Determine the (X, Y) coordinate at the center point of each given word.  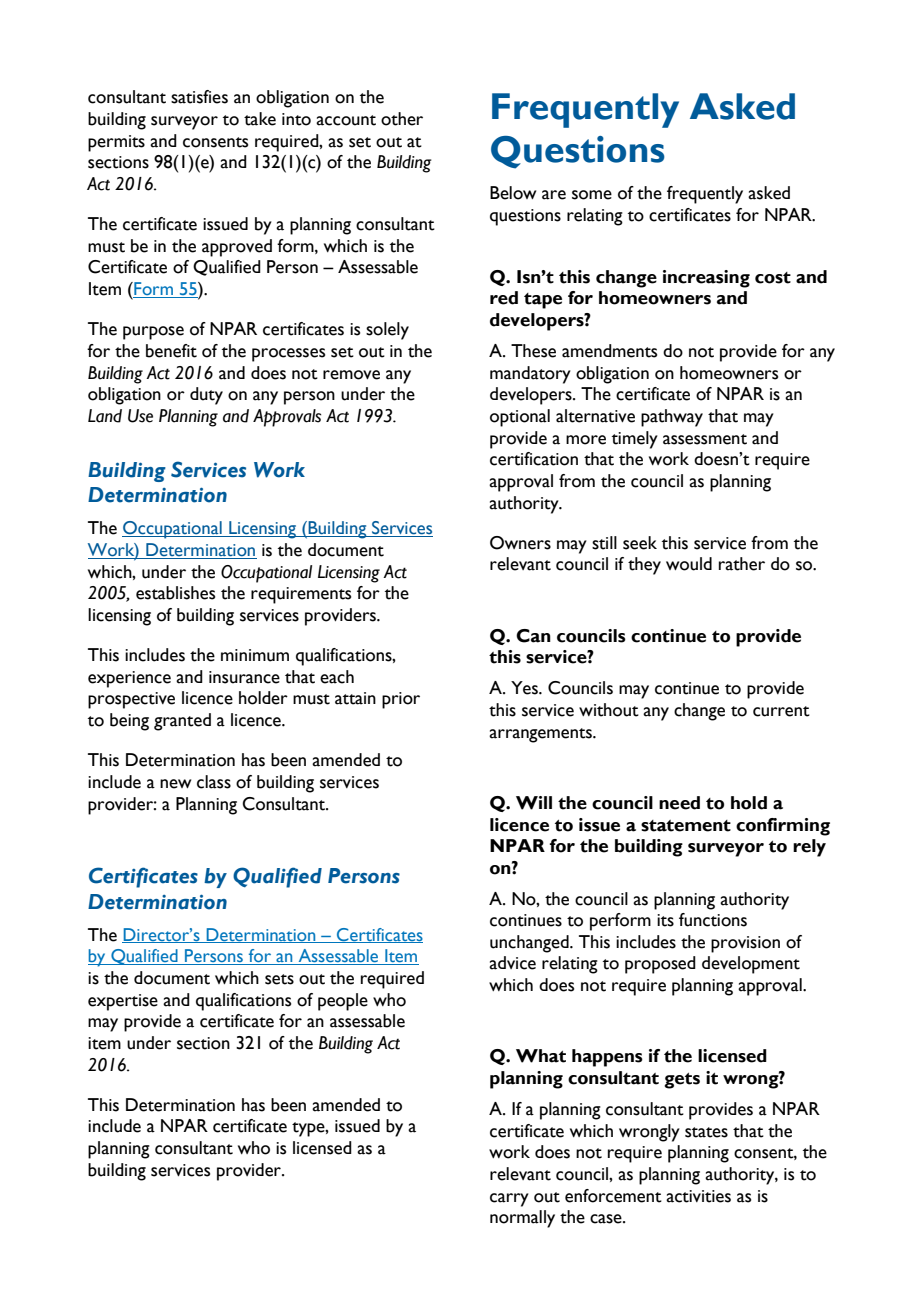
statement (686, 826)
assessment (705, 439)
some (592, 195)
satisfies (199, 97)
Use (140, 416)
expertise (123, 1002)
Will (534, 803)
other (402, 119)
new (175, 784)
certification (534, 459)
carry (509, 1200)
